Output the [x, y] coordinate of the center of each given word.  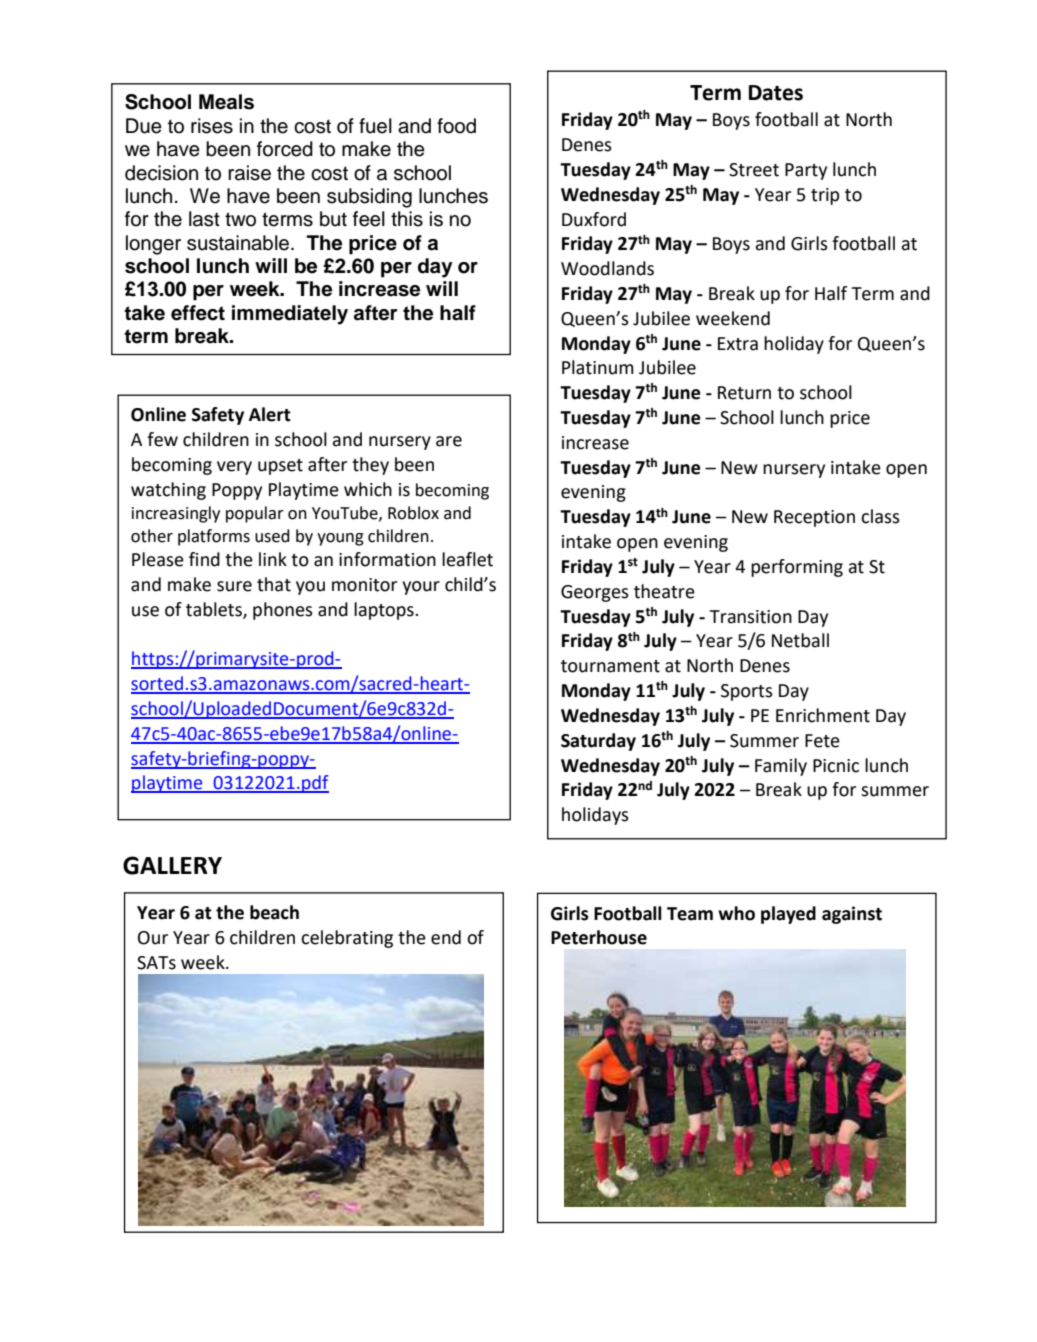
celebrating [347, 939]
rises [212, 126]
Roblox [413, 513]
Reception [814, 518]
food [456, 126]
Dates [776, 93]
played [788, 915]
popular [255, 514]
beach [274, 912]
